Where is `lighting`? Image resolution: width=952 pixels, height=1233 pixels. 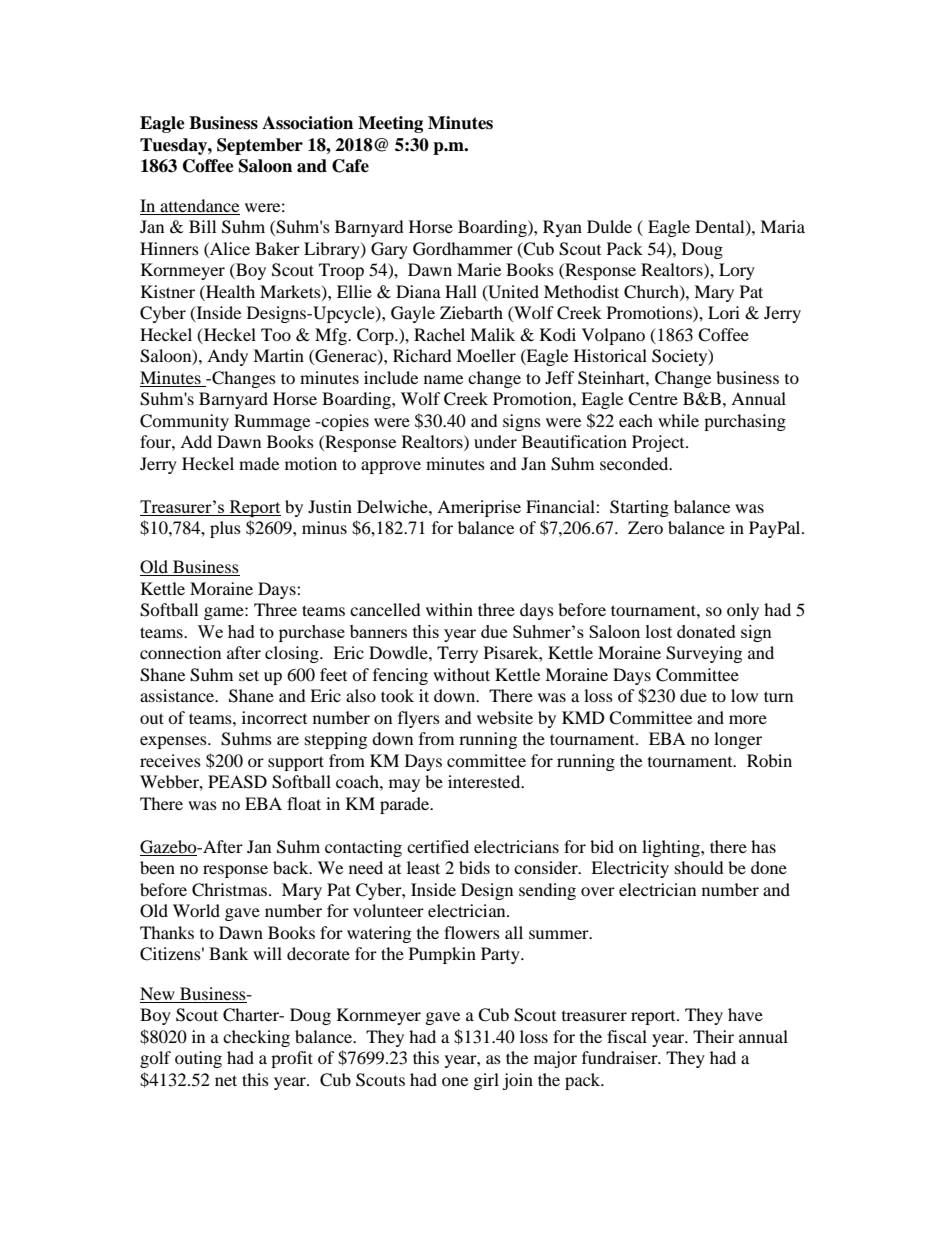 lighting is located at coordinates (672, 848).
